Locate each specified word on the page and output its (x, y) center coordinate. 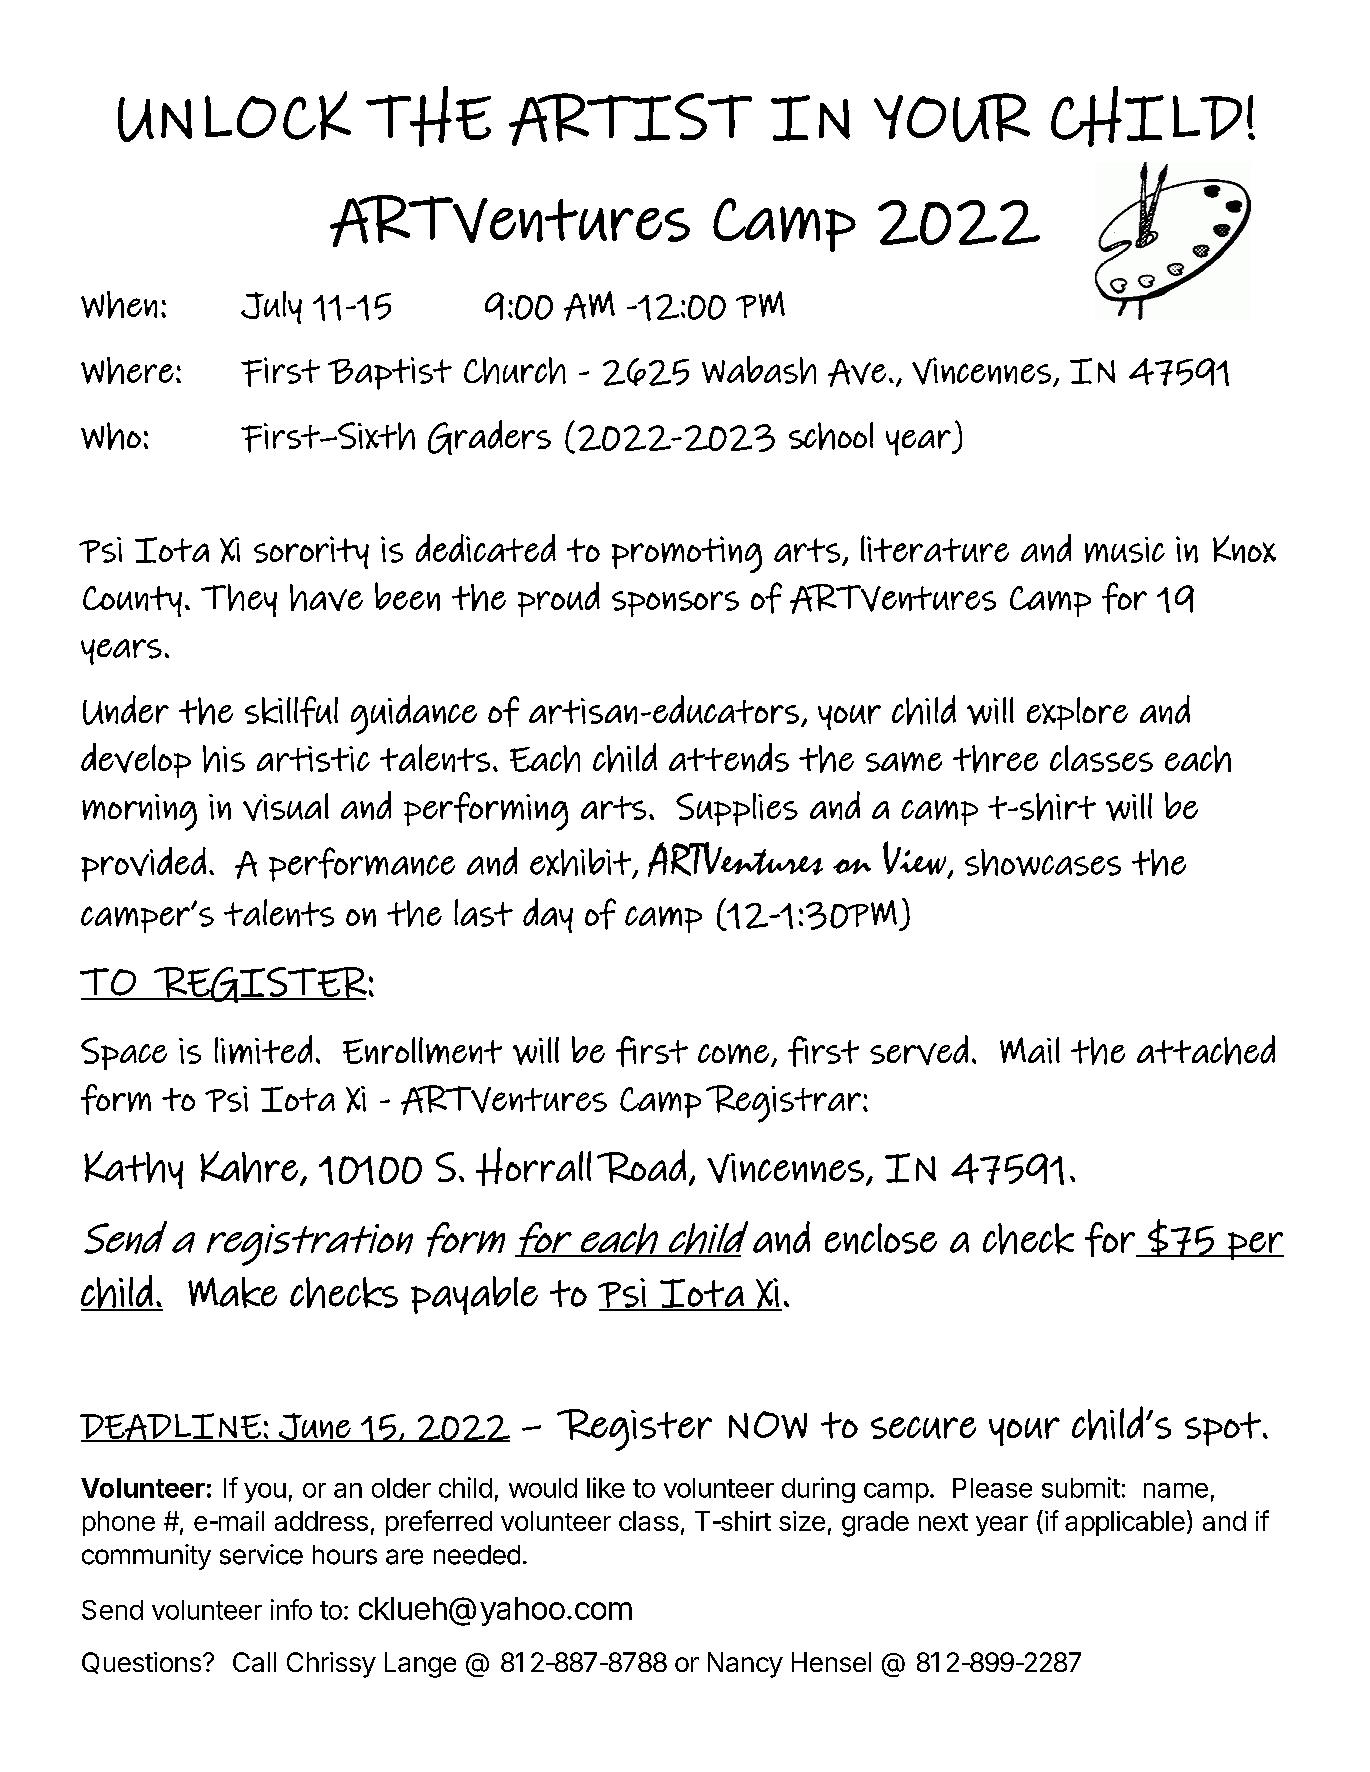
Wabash (759, 370)
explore (1077, 713)
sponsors (675, 604)
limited (263, 1049)
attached (1206, 1050)
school (831, 436)
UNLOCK (234, 116)
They (239, 600)
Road (641, 1166)
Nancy (745, 1665)
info (291, 1609)
